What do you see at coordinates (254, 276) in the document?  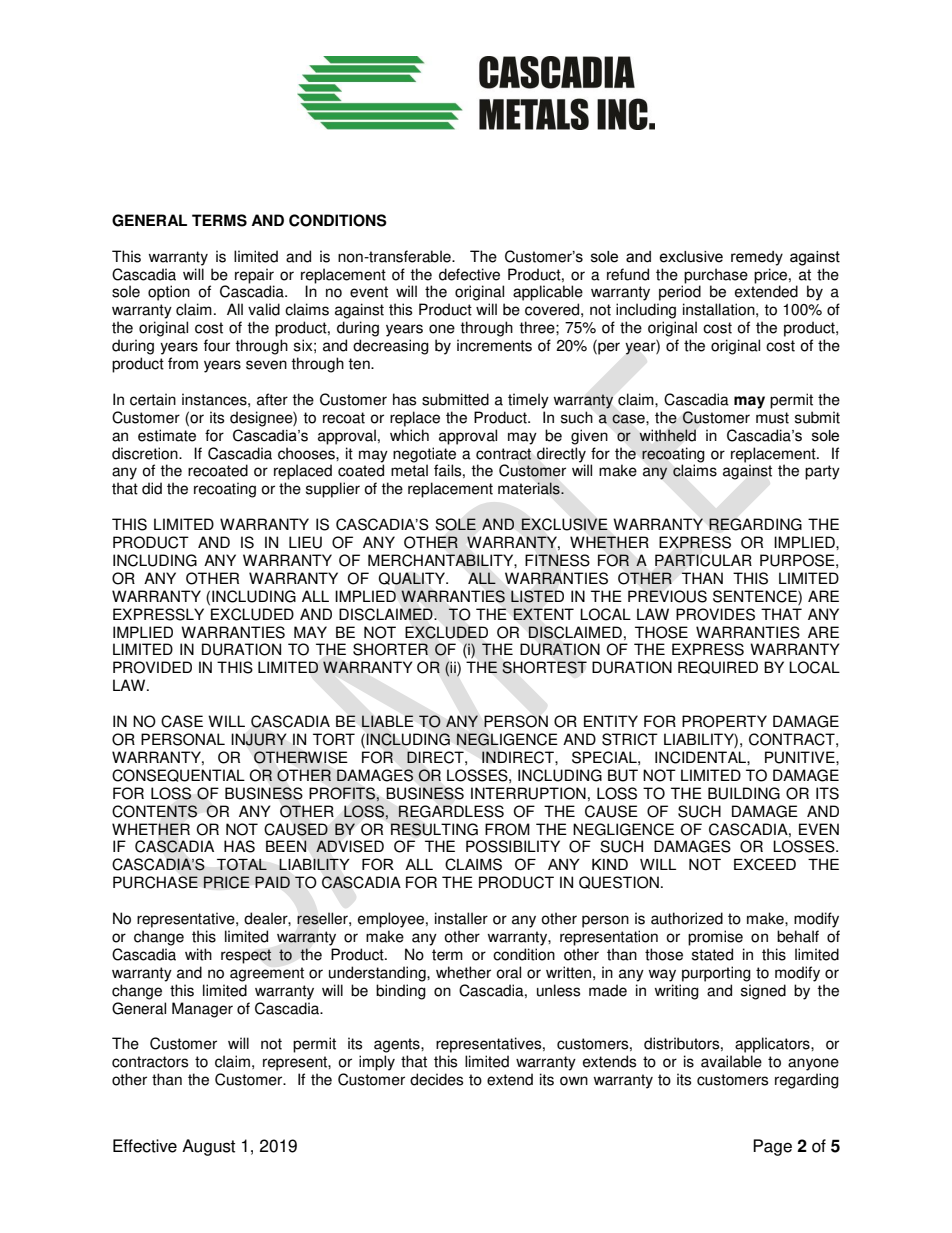 I see `repair` at bounding box center [254, 276].
